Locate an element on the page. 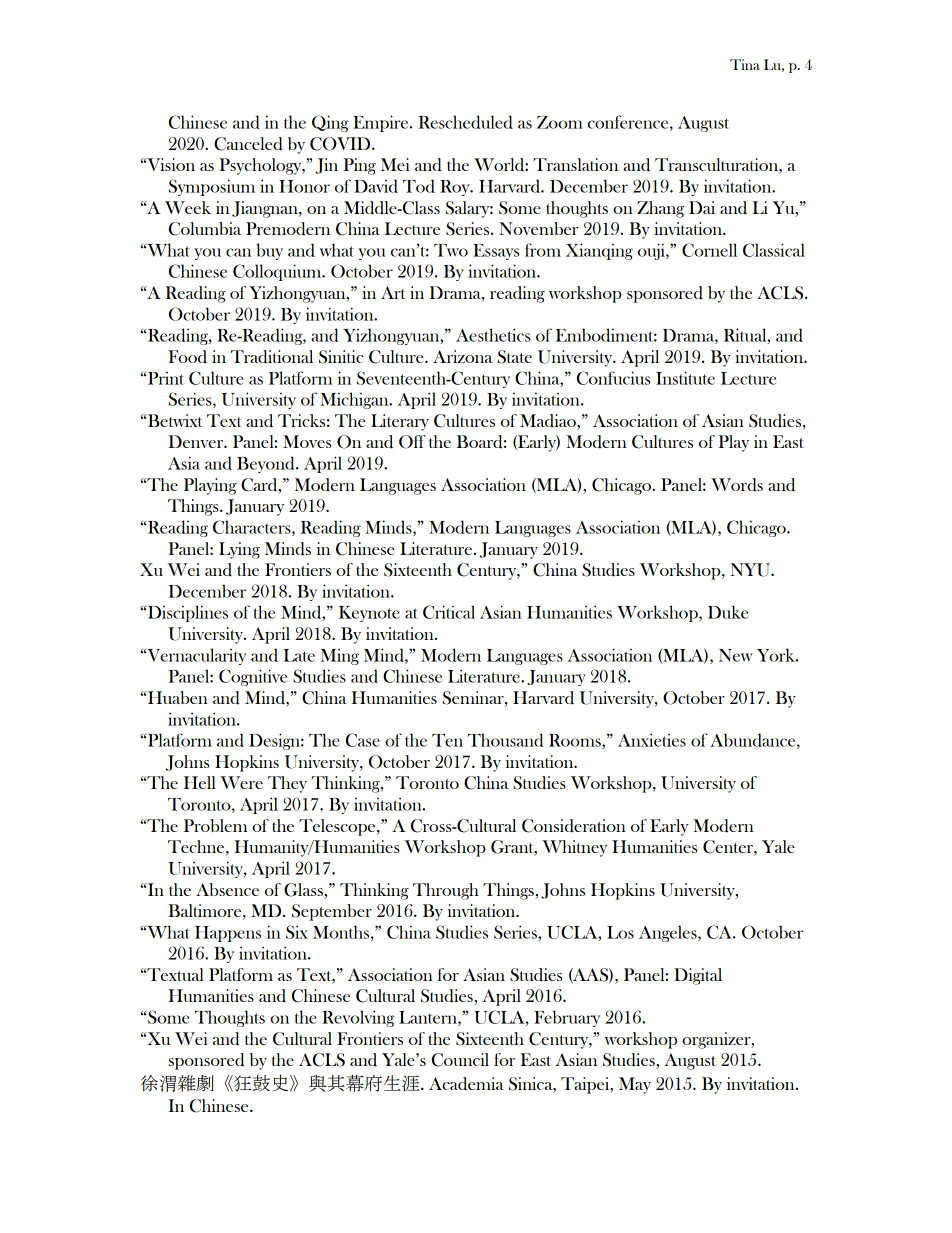 Image resolution: width=952 pixels, height=1233 pixels. Anxieties is located at coordinates (652, 740).
